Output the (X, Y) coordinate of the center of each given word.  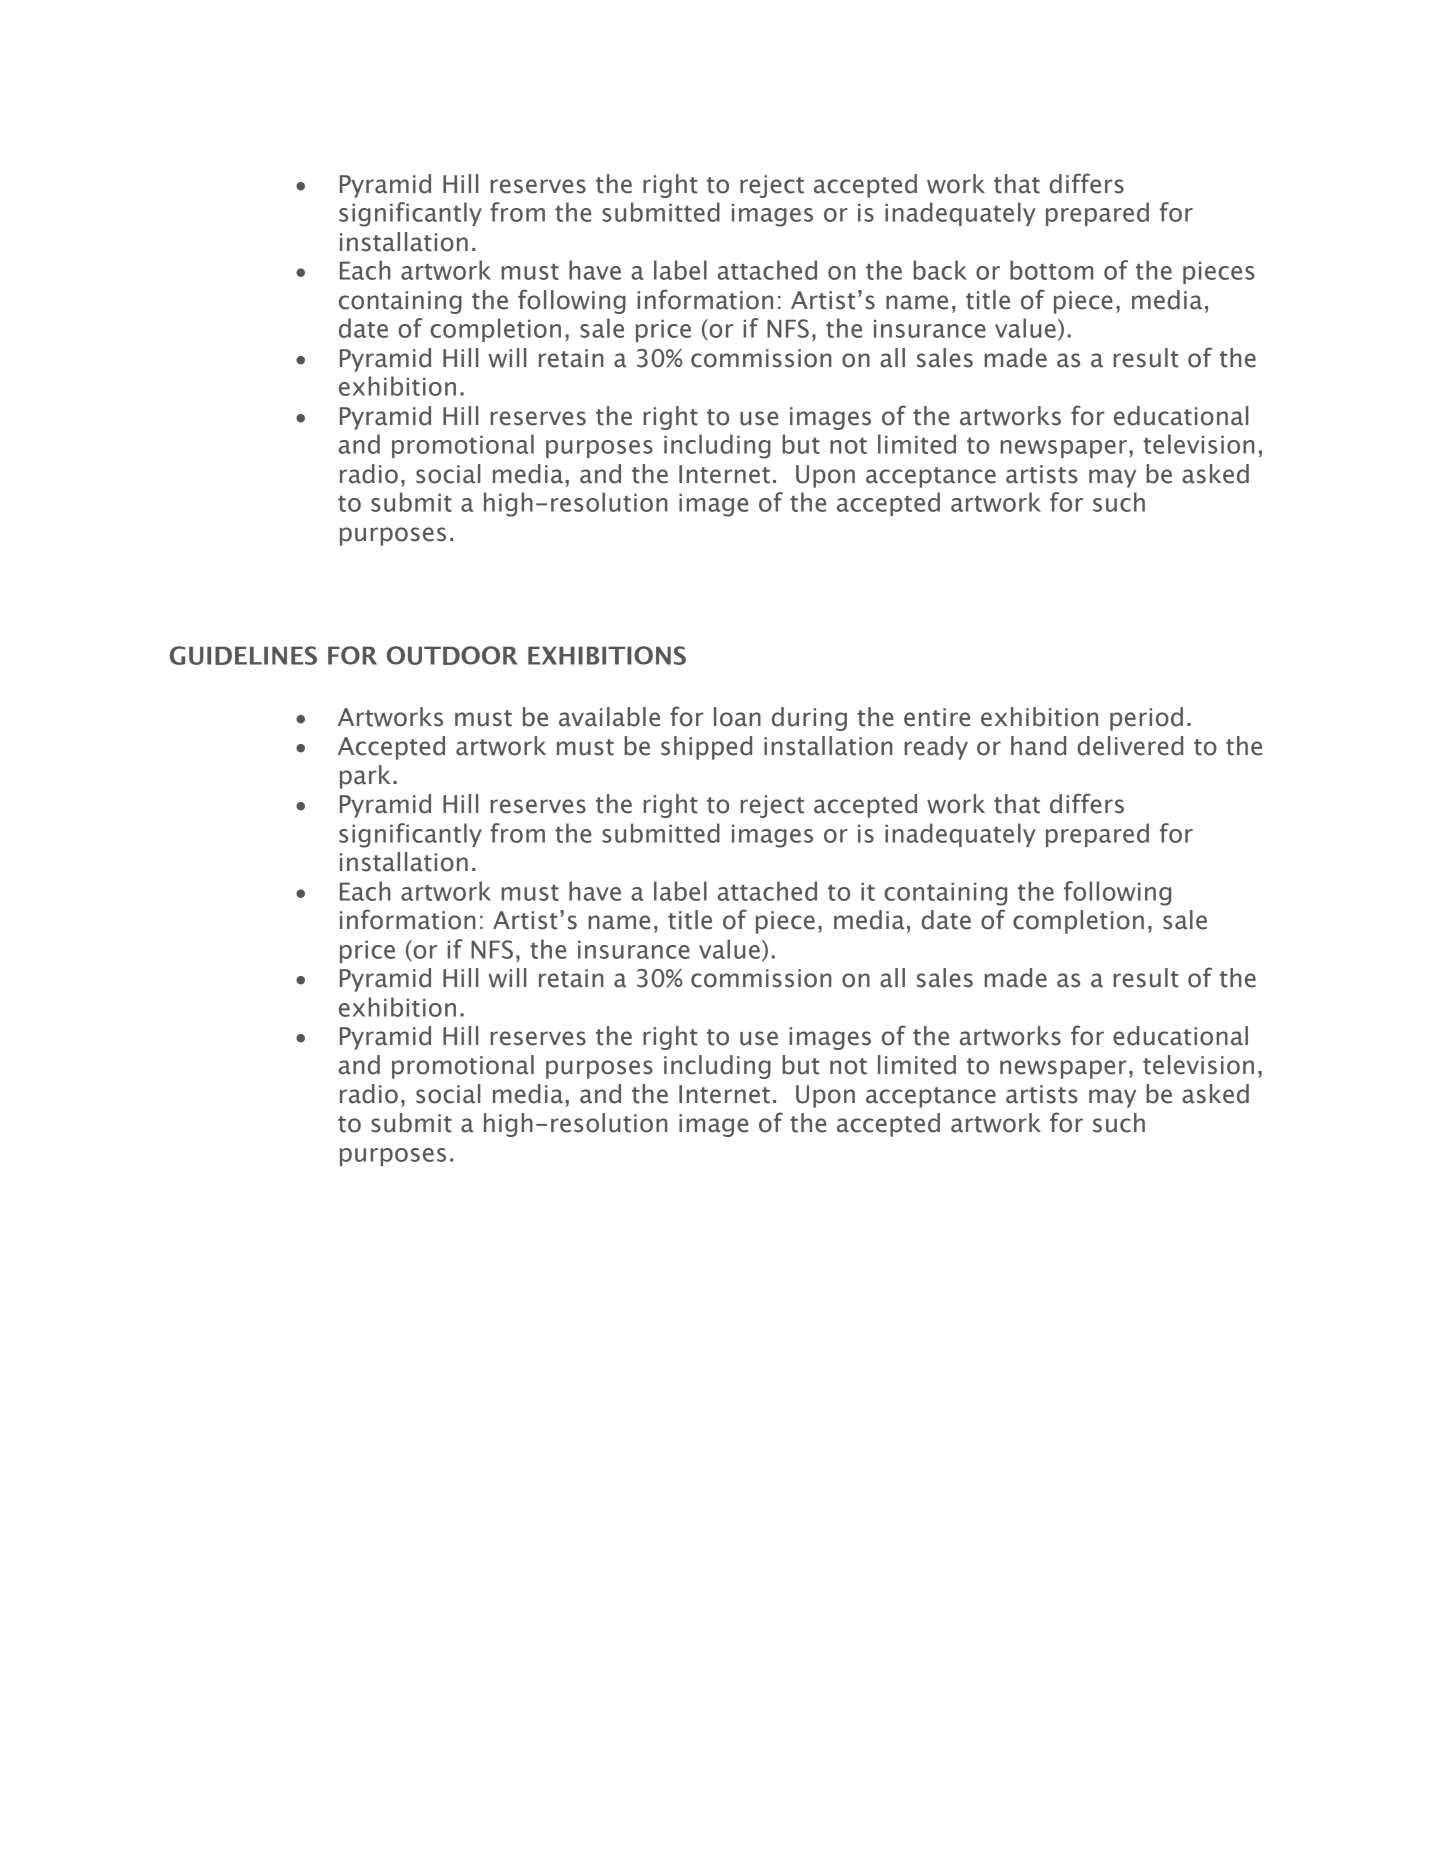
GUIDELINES (243, 655)
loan (737, 717)
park (365, 777)
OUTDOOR (452, 655)
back (940, 270)
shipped (706, 748)
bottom (1051, 270)
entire (937, 717)
